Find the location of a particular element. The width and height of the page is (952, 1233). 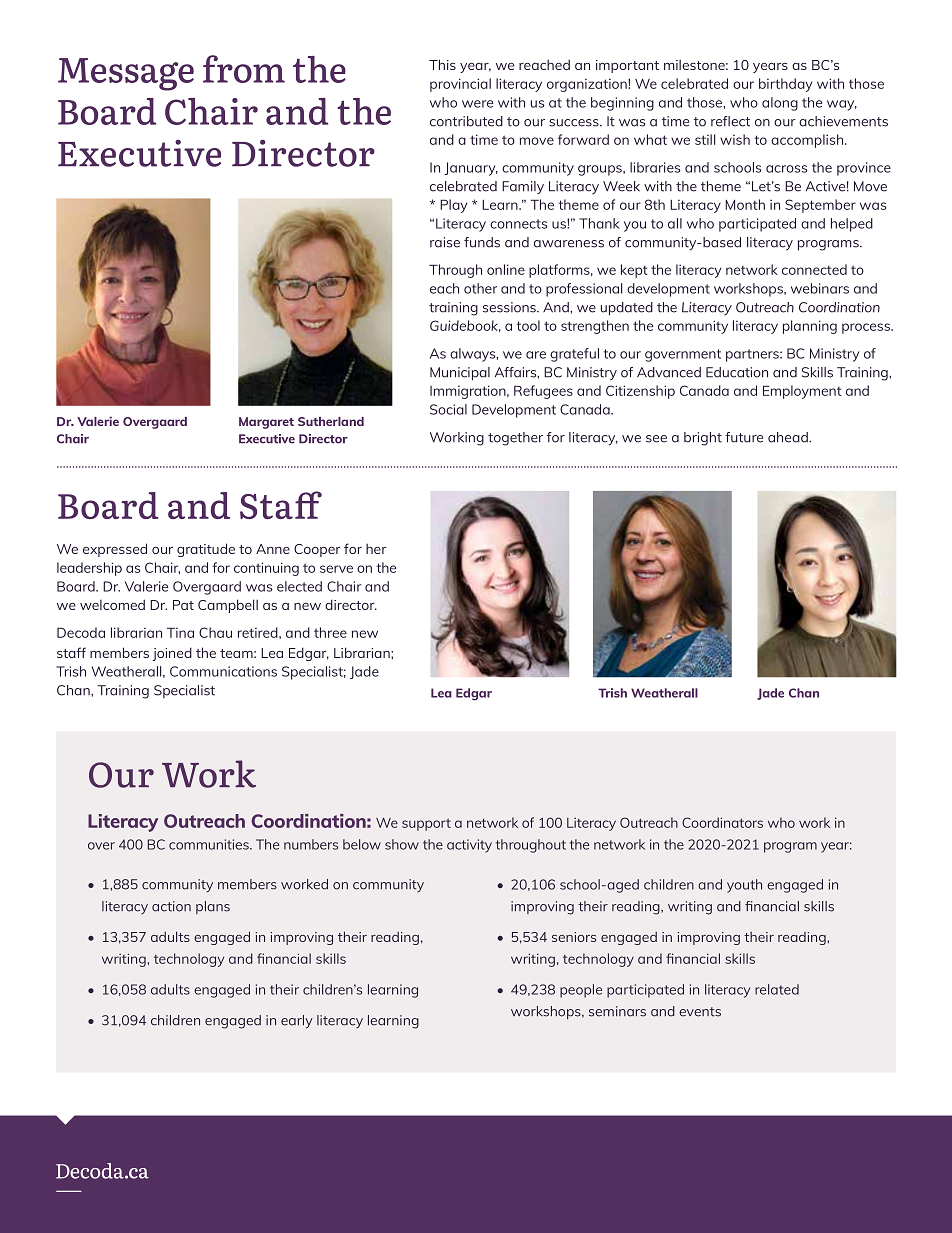

Municipal is located at coordinates (460, 374).
